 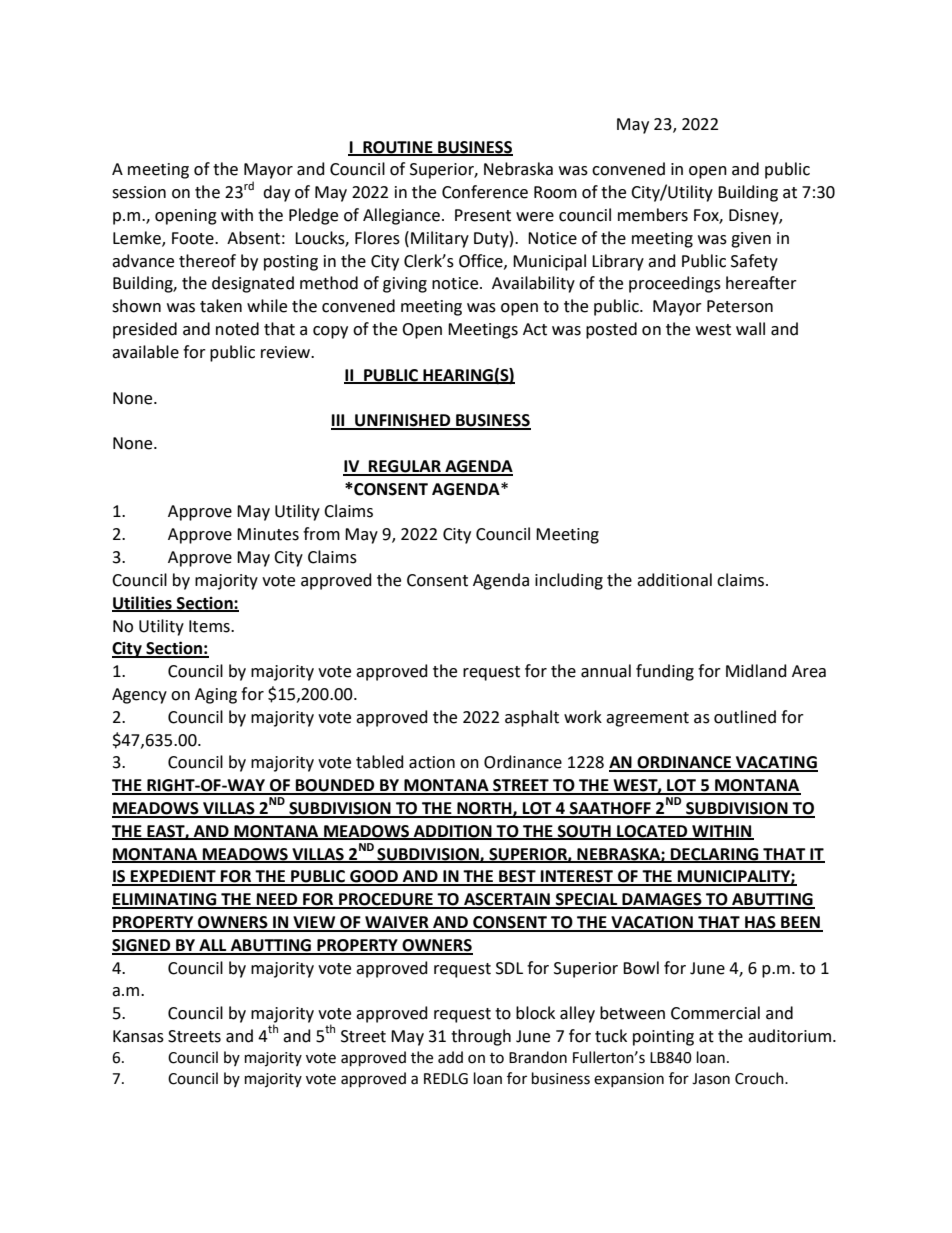 I want to click on Minutes, so click(x=268, y=534).
